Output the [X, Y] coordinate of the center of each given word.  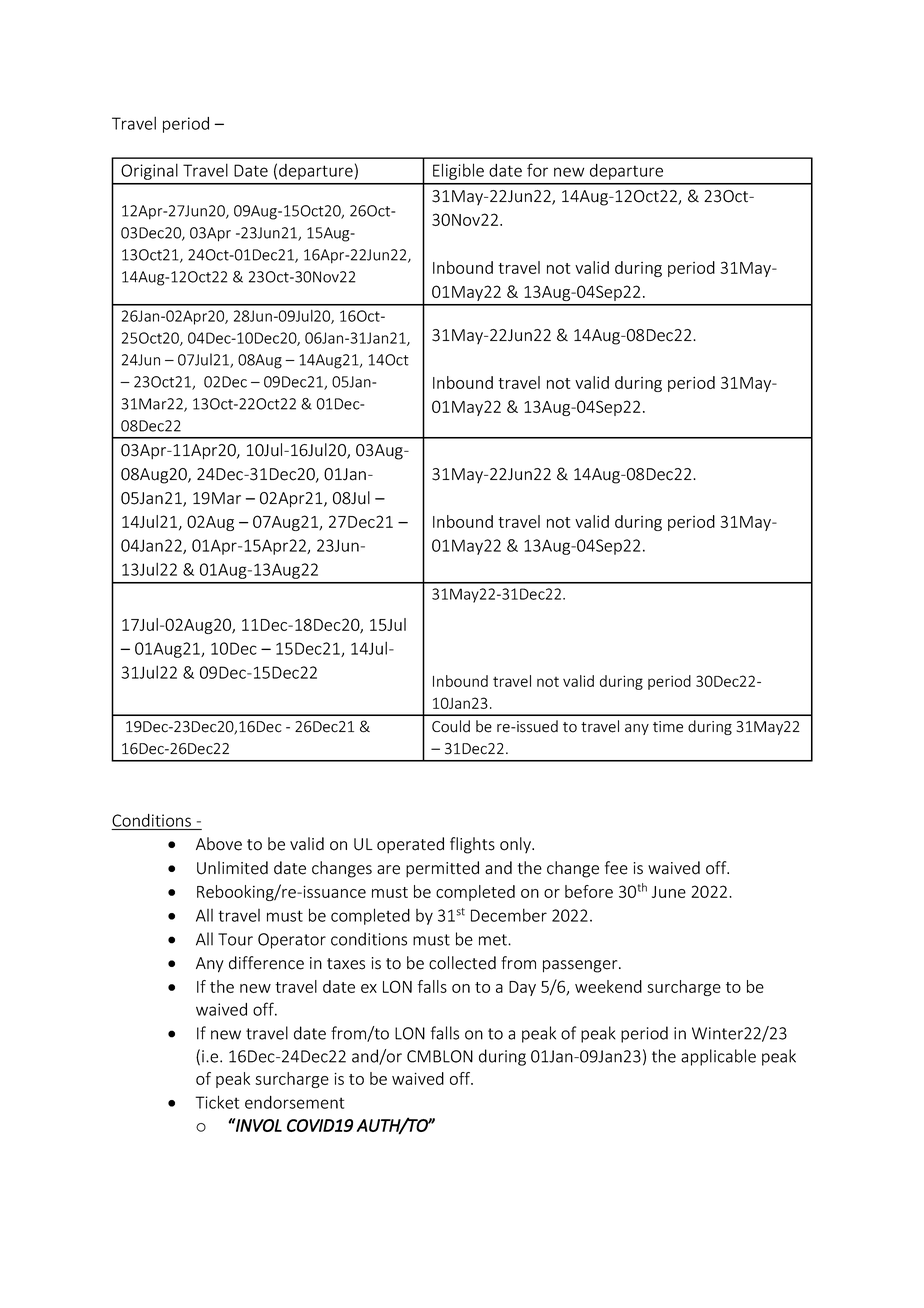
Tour [235, 939]
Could [451, 726]
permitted [442, 869]
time [668, 727]
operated [410, 845]
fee [616, 868]
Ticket [217, 1102]
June [669, 892]
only [516, 845]
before [589, 891]
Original [149, 172]
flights [472, 845]
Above [219, 844]
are [388, 870]
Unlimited [232, 868]
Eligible [458, 171]
